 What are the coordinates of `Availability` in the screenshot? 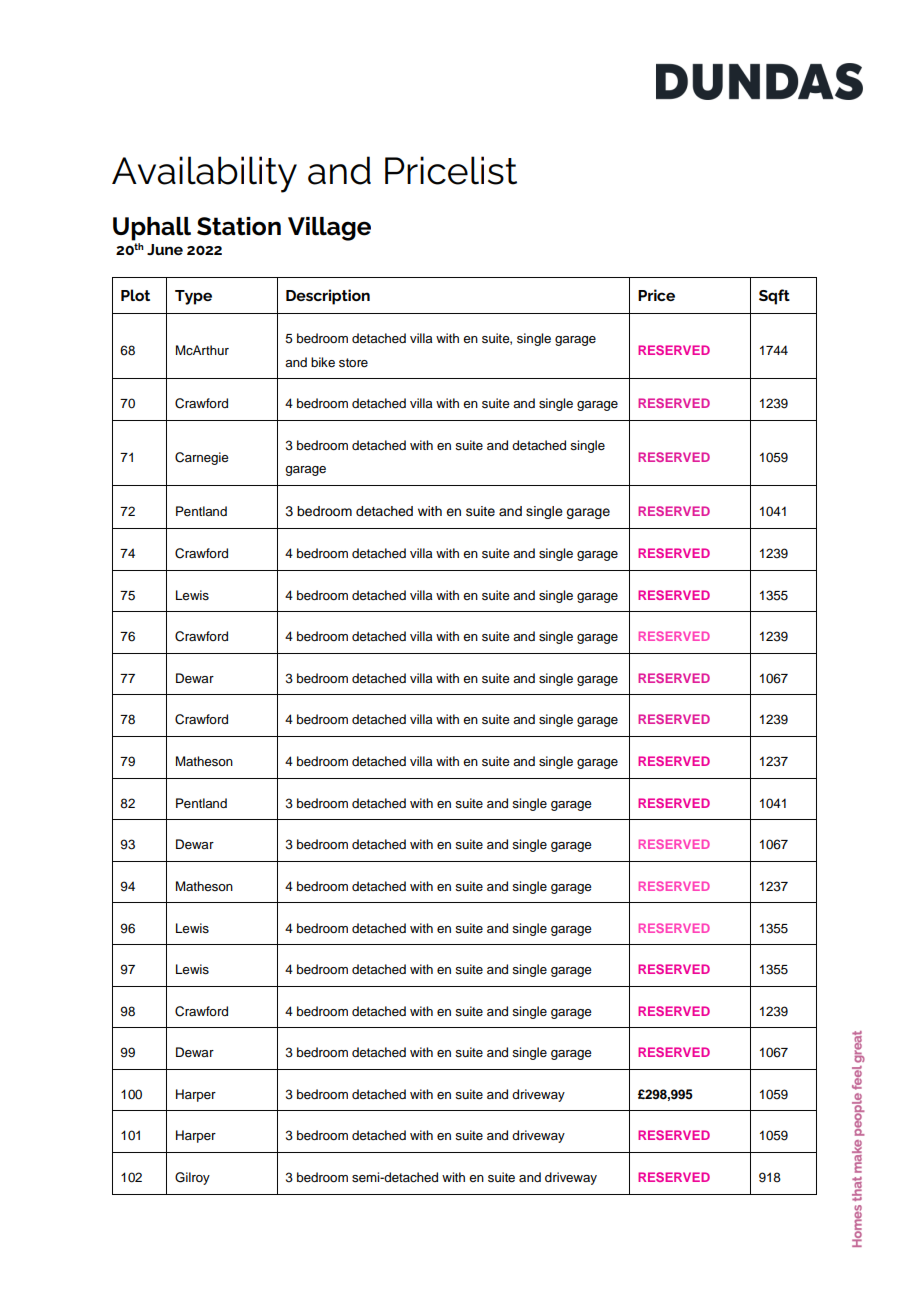 It's located at (204, 174).
